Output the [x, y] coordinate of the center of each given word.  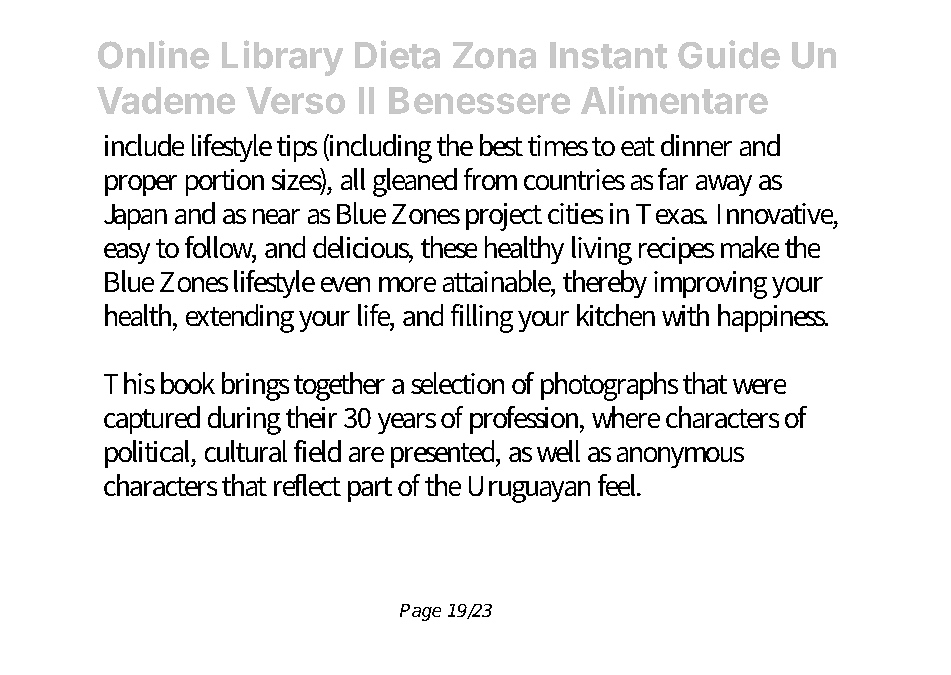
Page [420, 612]
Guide [729, 54]
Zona [494, 55]
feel [619, 485]
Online [153, 54]
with [685, 315]
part [370, 489]
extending [240, 318]
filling [482, 318]
